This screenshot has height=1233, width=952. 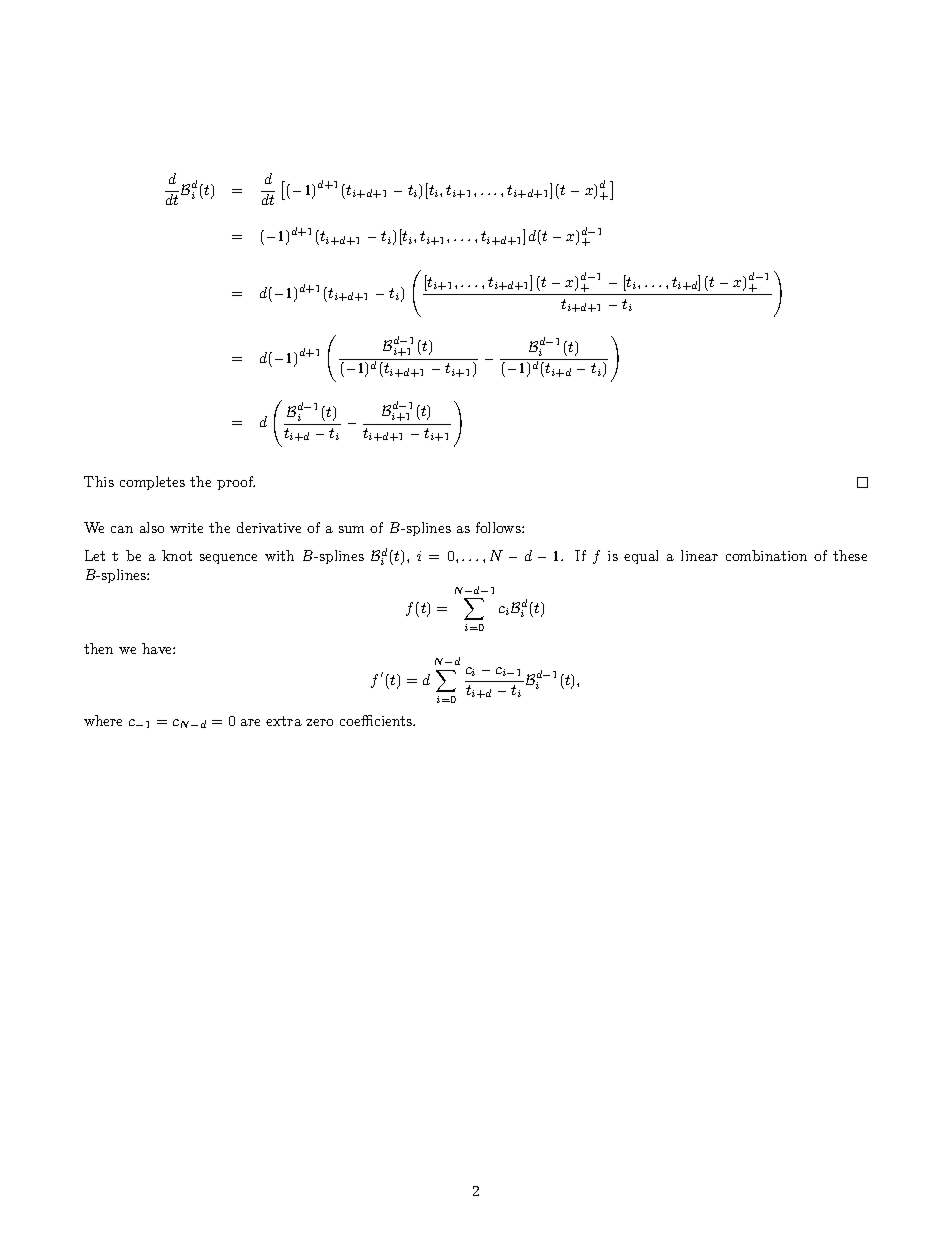 What do you see at coordinates (499, 527) in the screenshot?
I see `follows` at bounding box center [499, 527].
